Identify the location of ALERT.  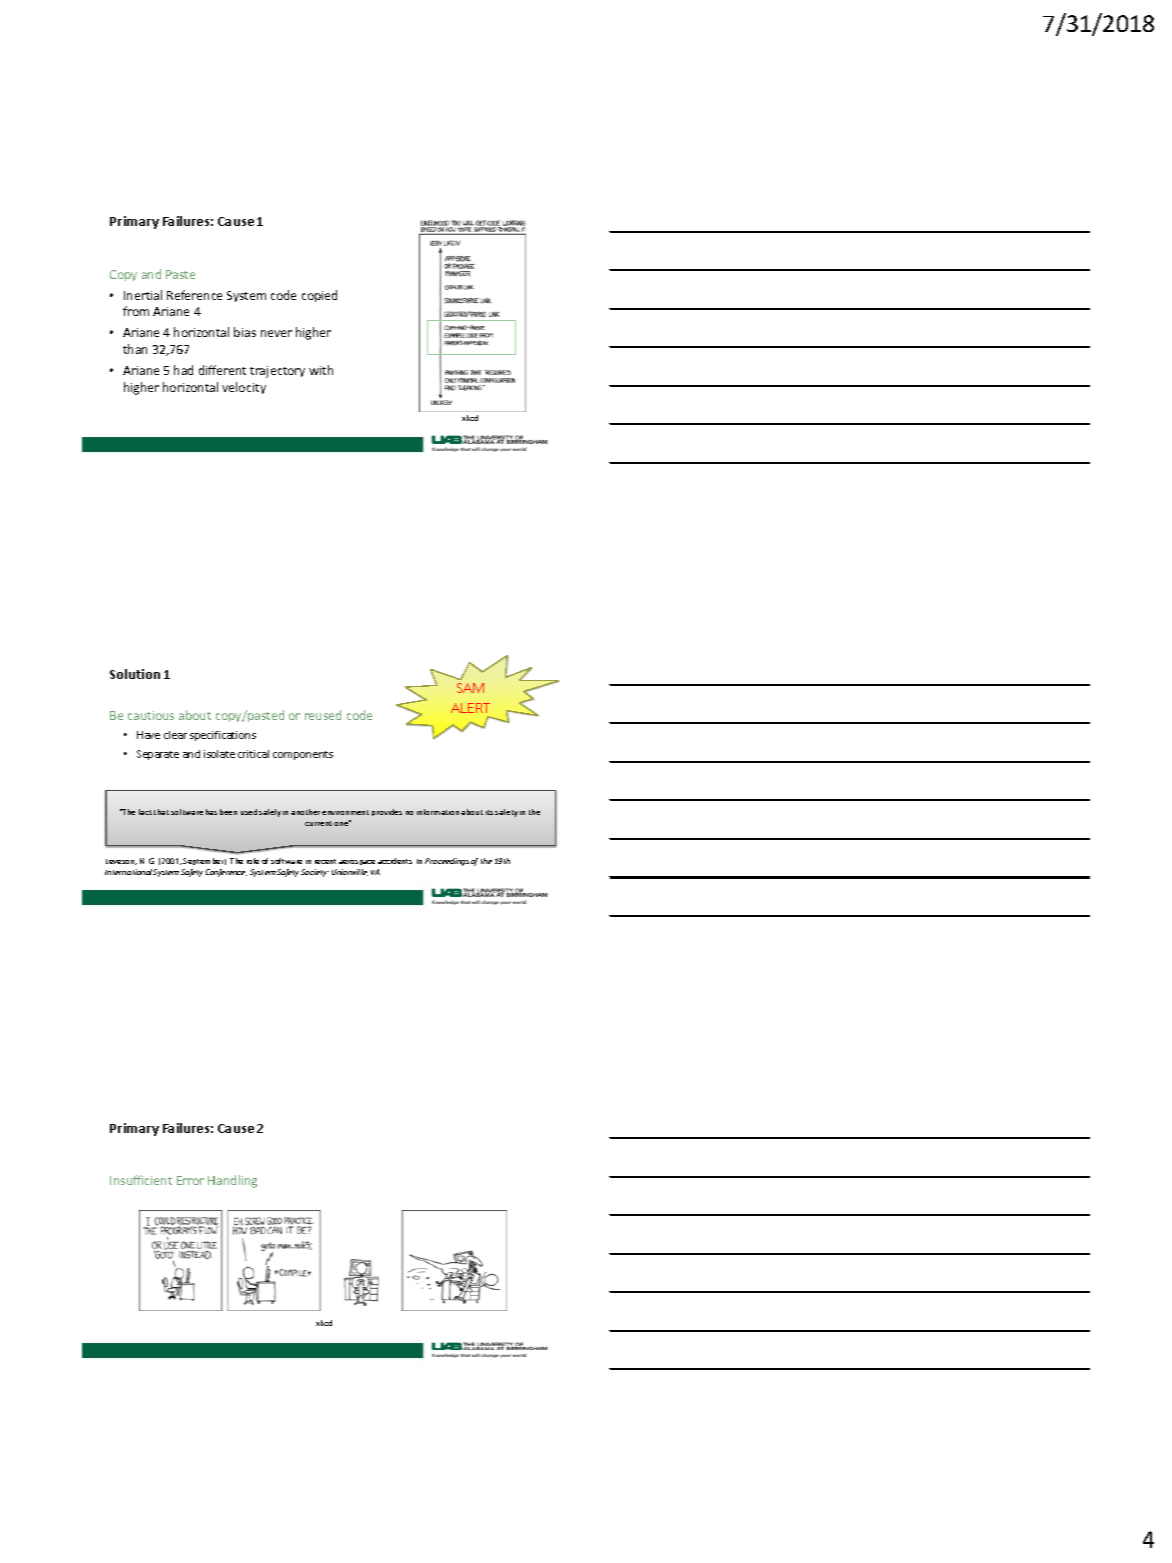
(470, 708).
